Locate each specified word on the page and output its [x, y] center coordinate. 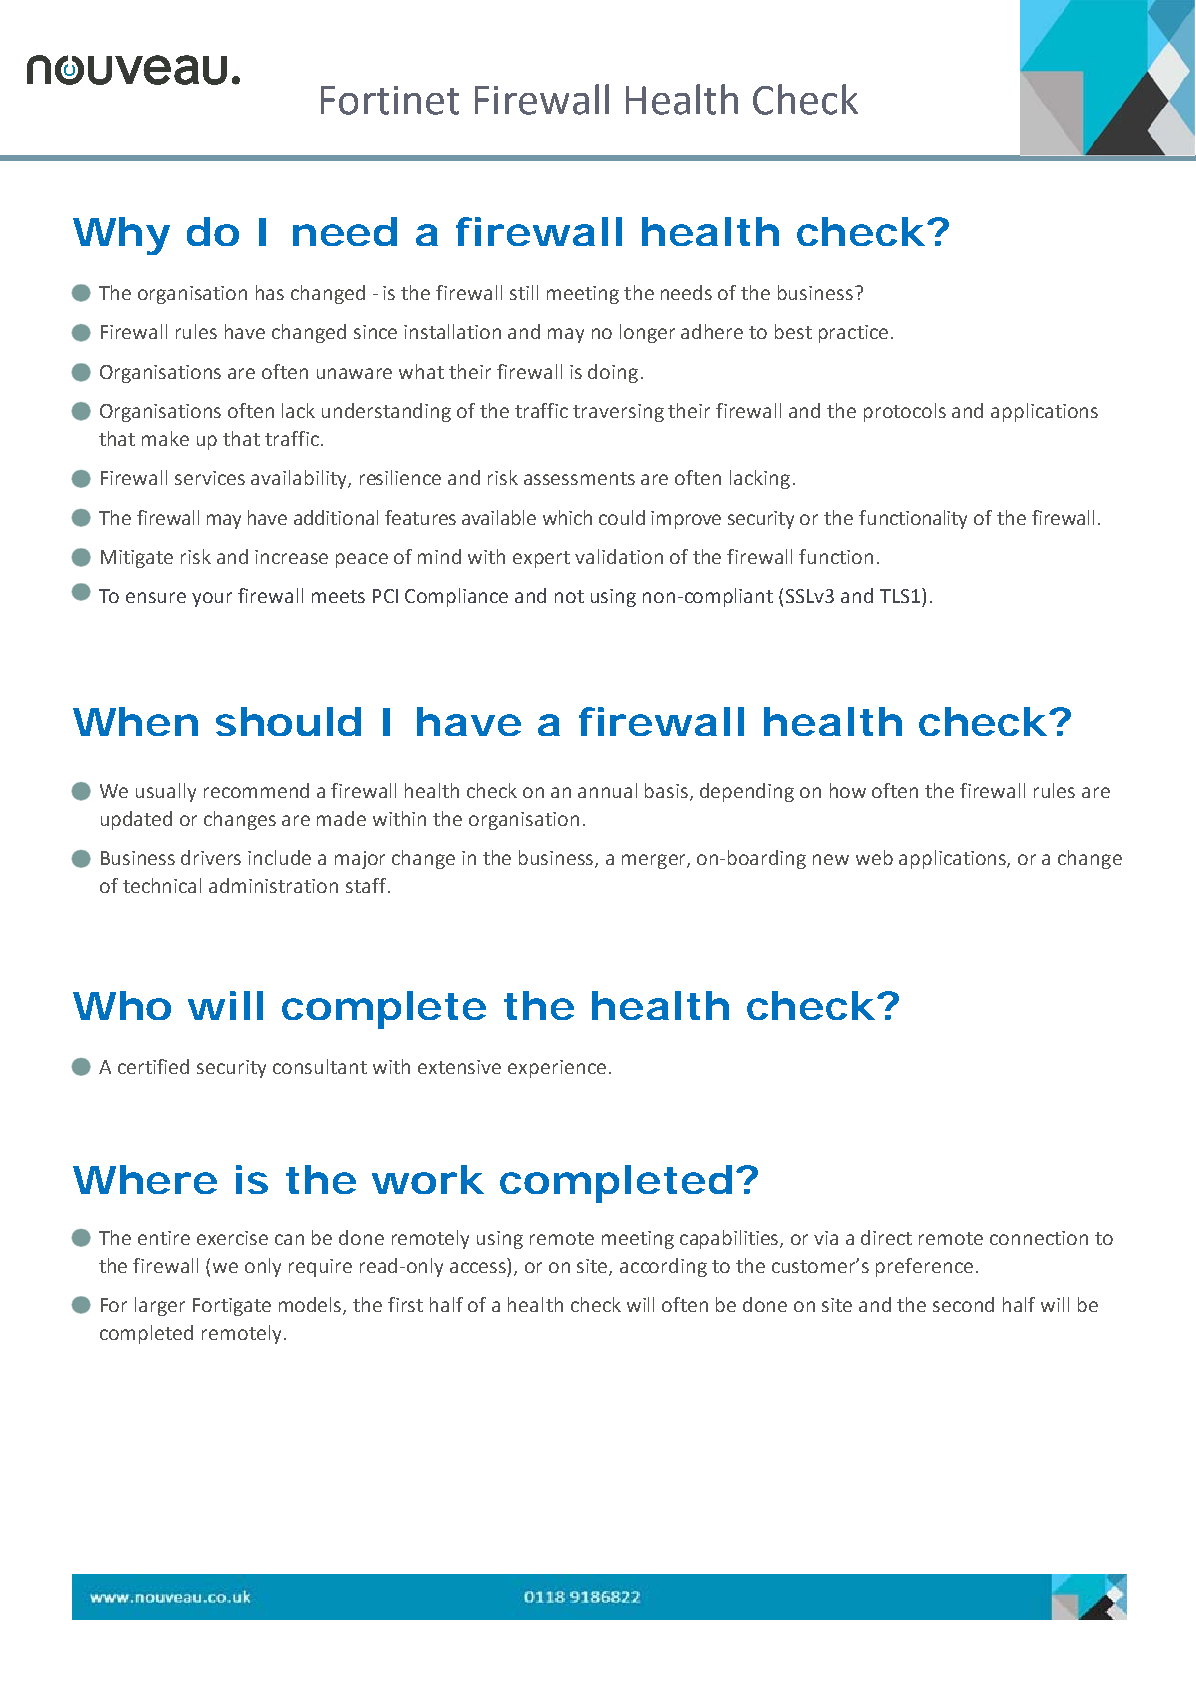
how [848, 790]
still [524, 292]
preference [924, 1267]
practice [853, 334]
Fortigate [232, 1307]
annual [607, 790]
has [270, 292]
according [663, 1267]
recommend [256, 790]
